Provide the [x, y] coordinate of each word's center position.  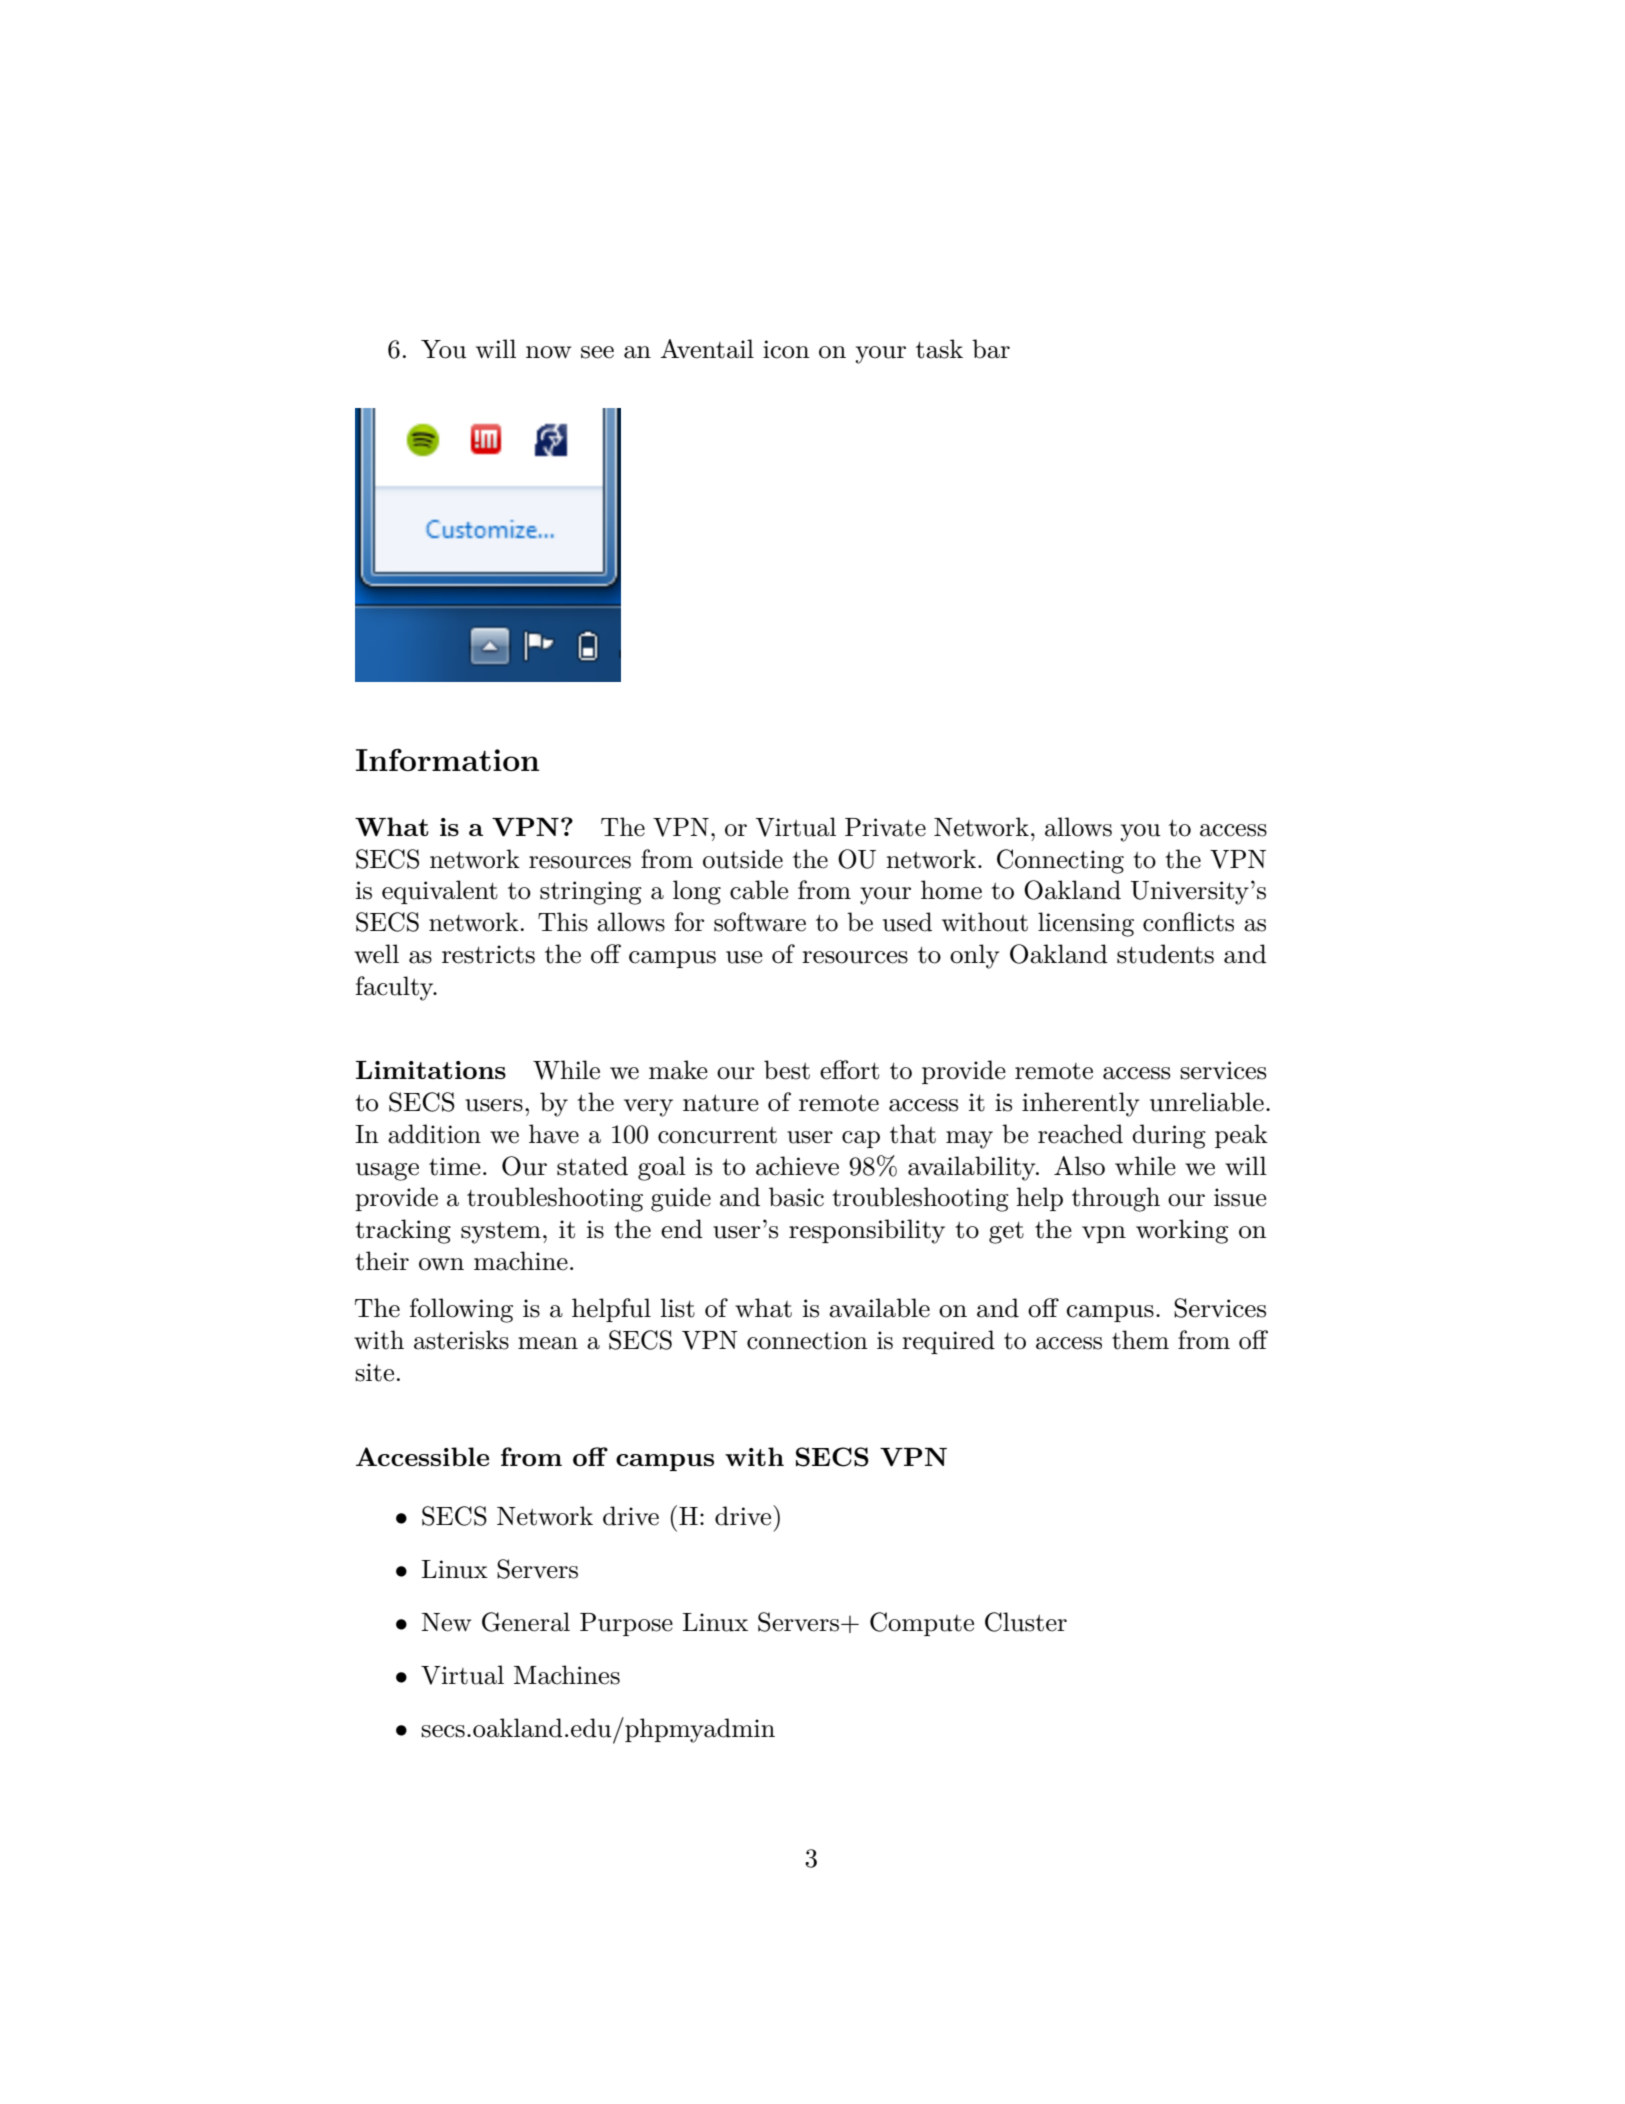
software [760, 922]
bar [991, 349]
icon [786, 349]
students [1165, 954]
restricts [488, 954]
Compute [922, 1624]
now [548, 352]
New [446, 1622]
